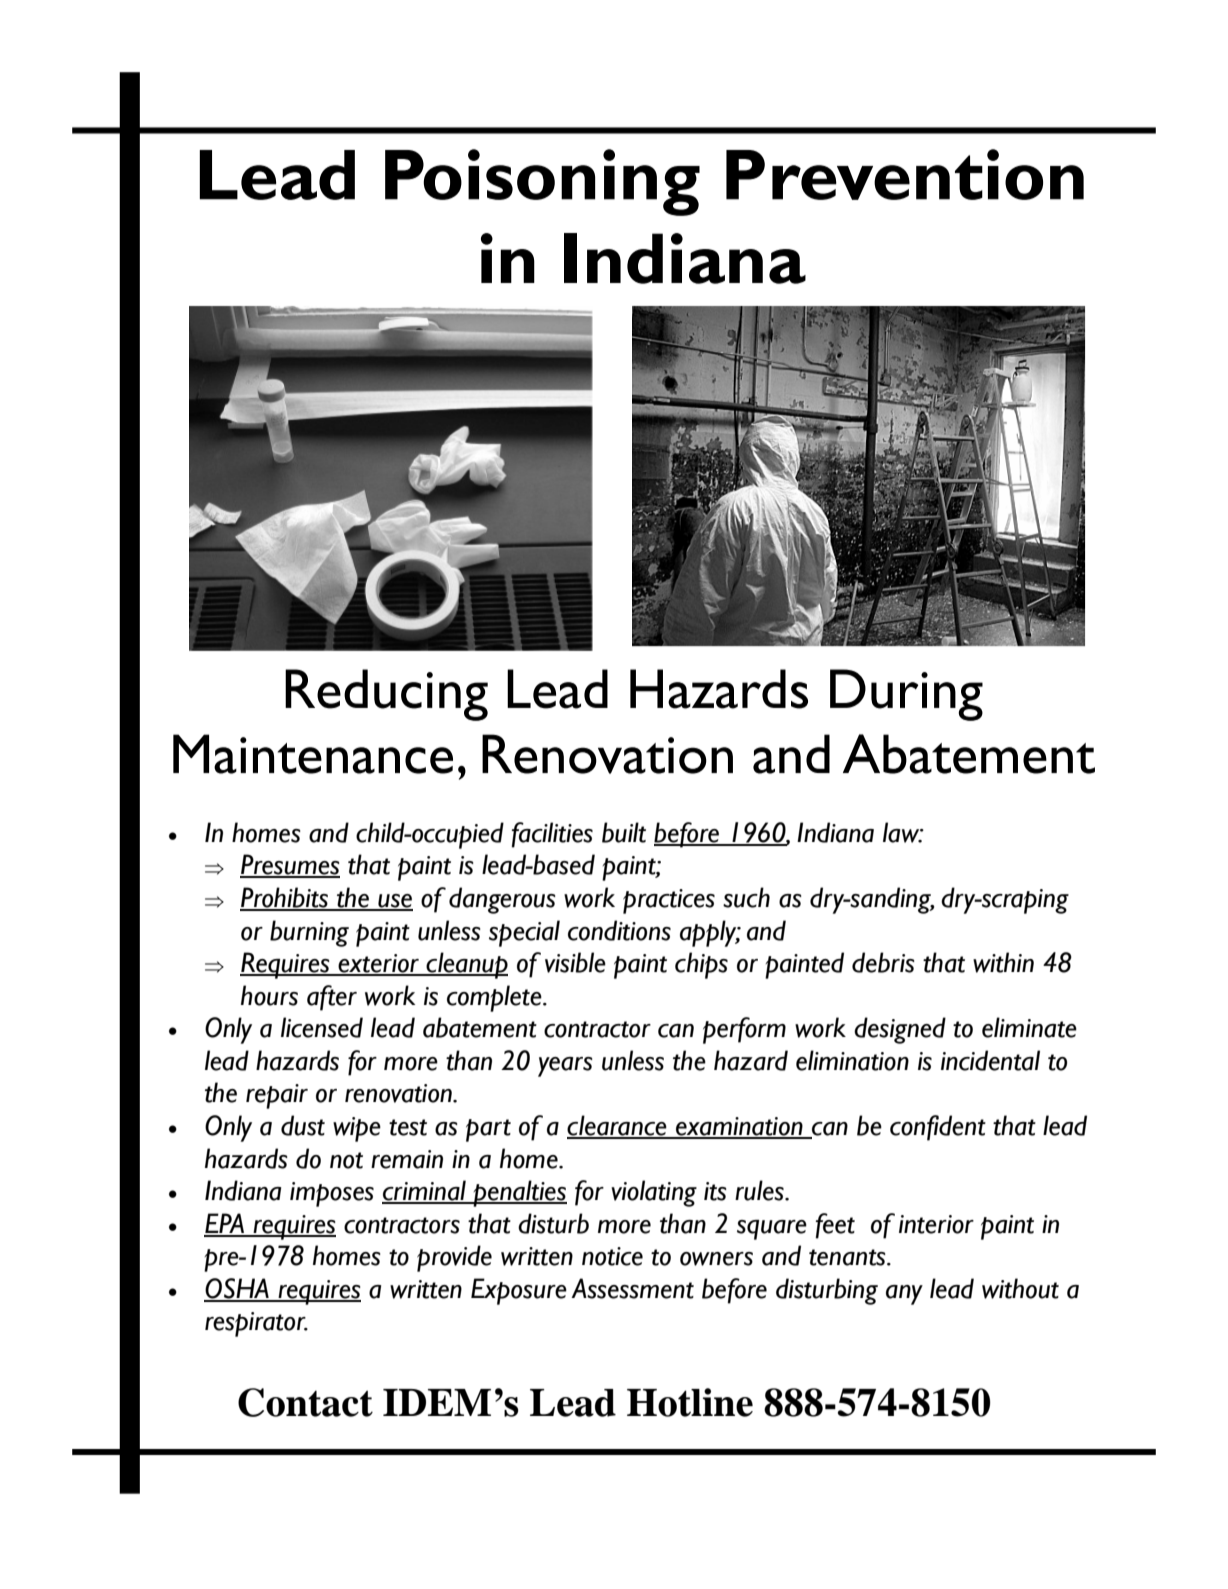  What do you see at coordinates (305, 1402) in the screenshot?
I see `Contact` at bounding box center [305, 1402].
